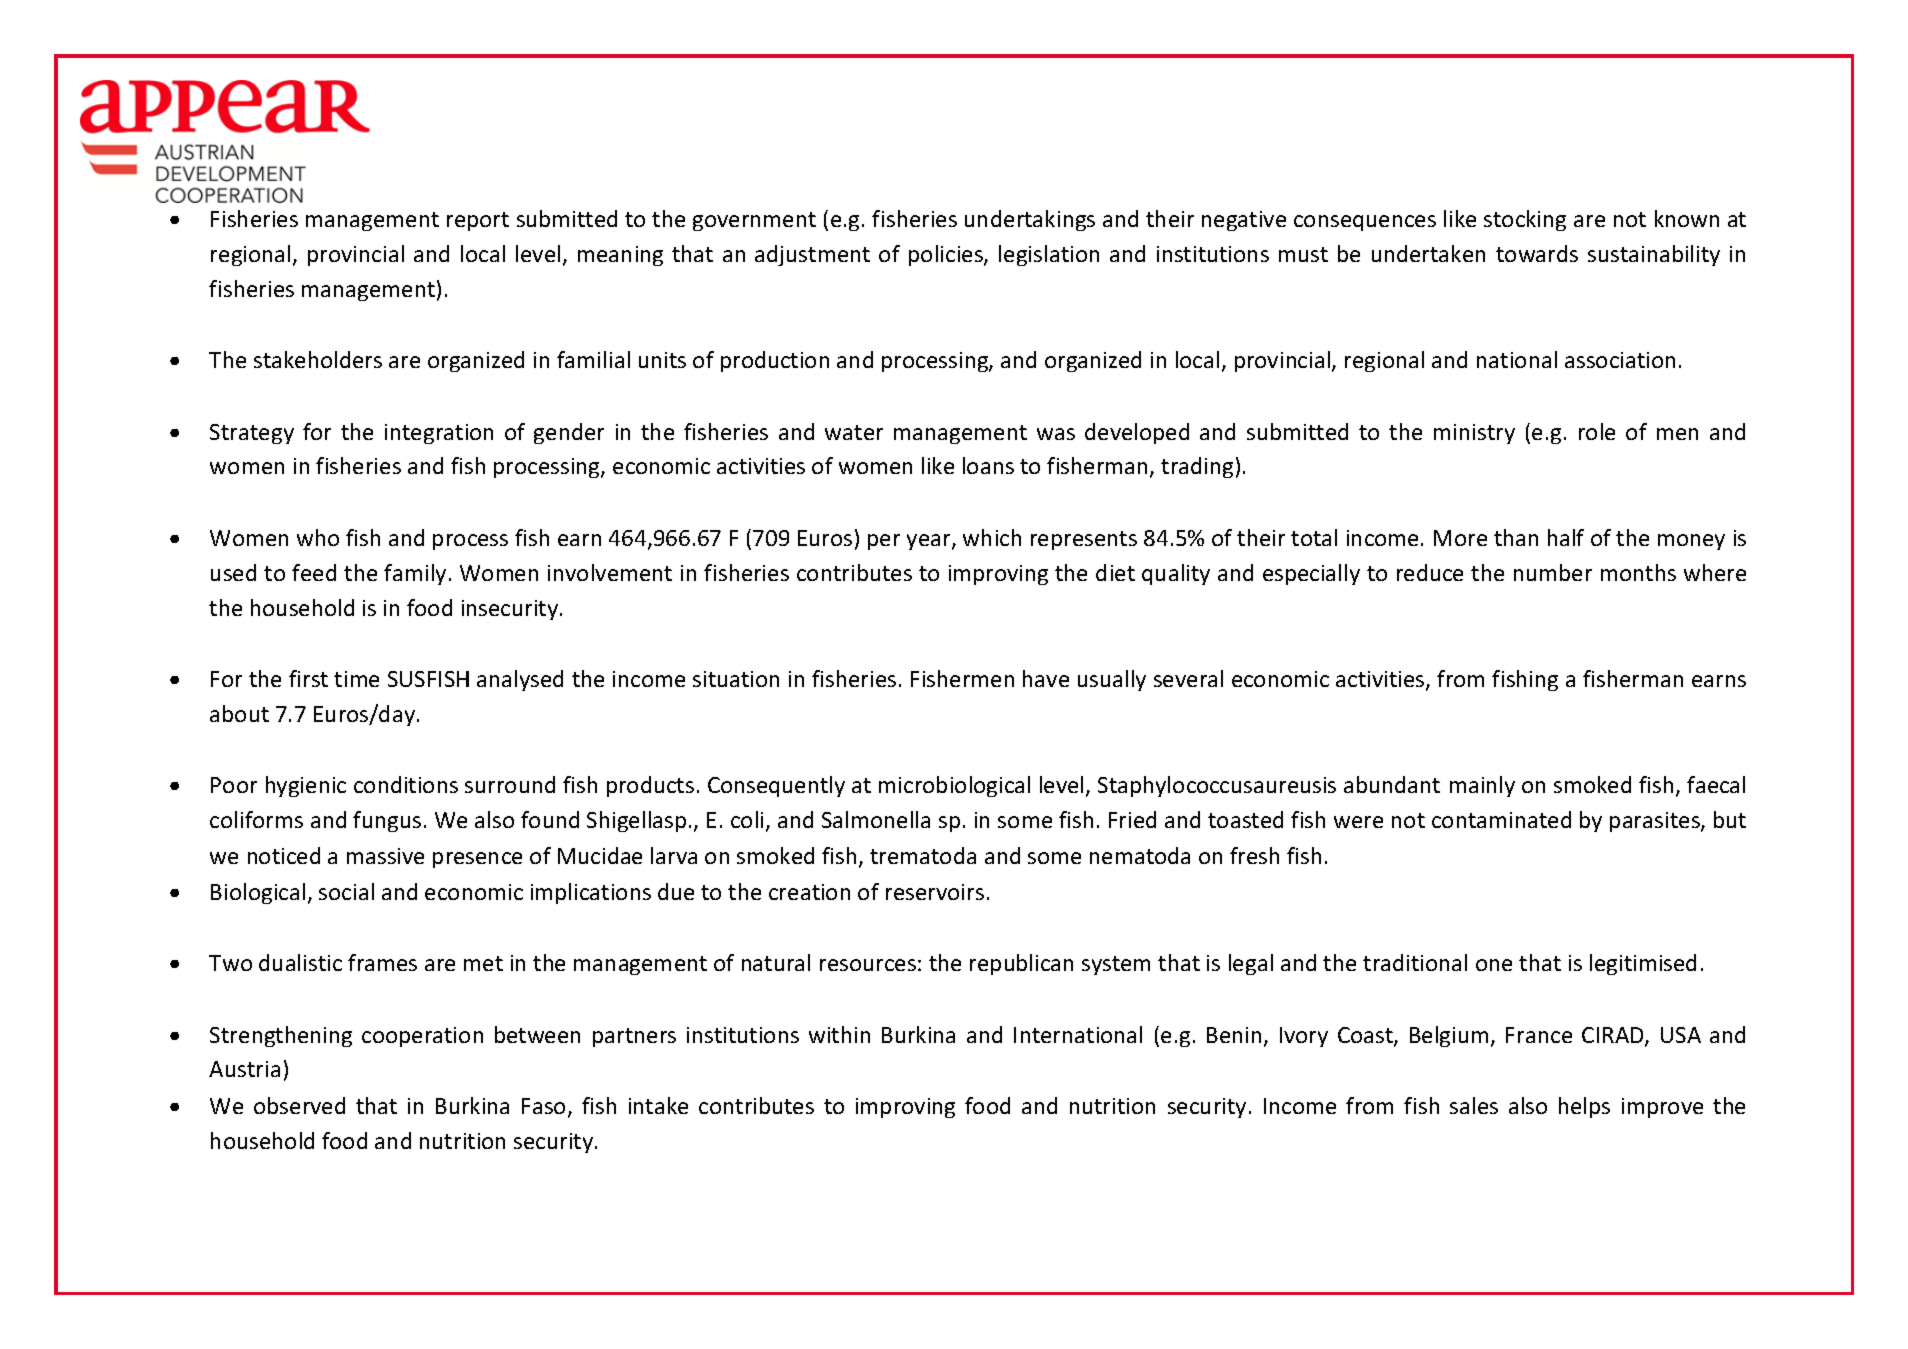 The image size is (1908, 1349). What do you see at coordinates (1537, 253) in the image?
I see `towards` at bounding box center [1537, 253].
